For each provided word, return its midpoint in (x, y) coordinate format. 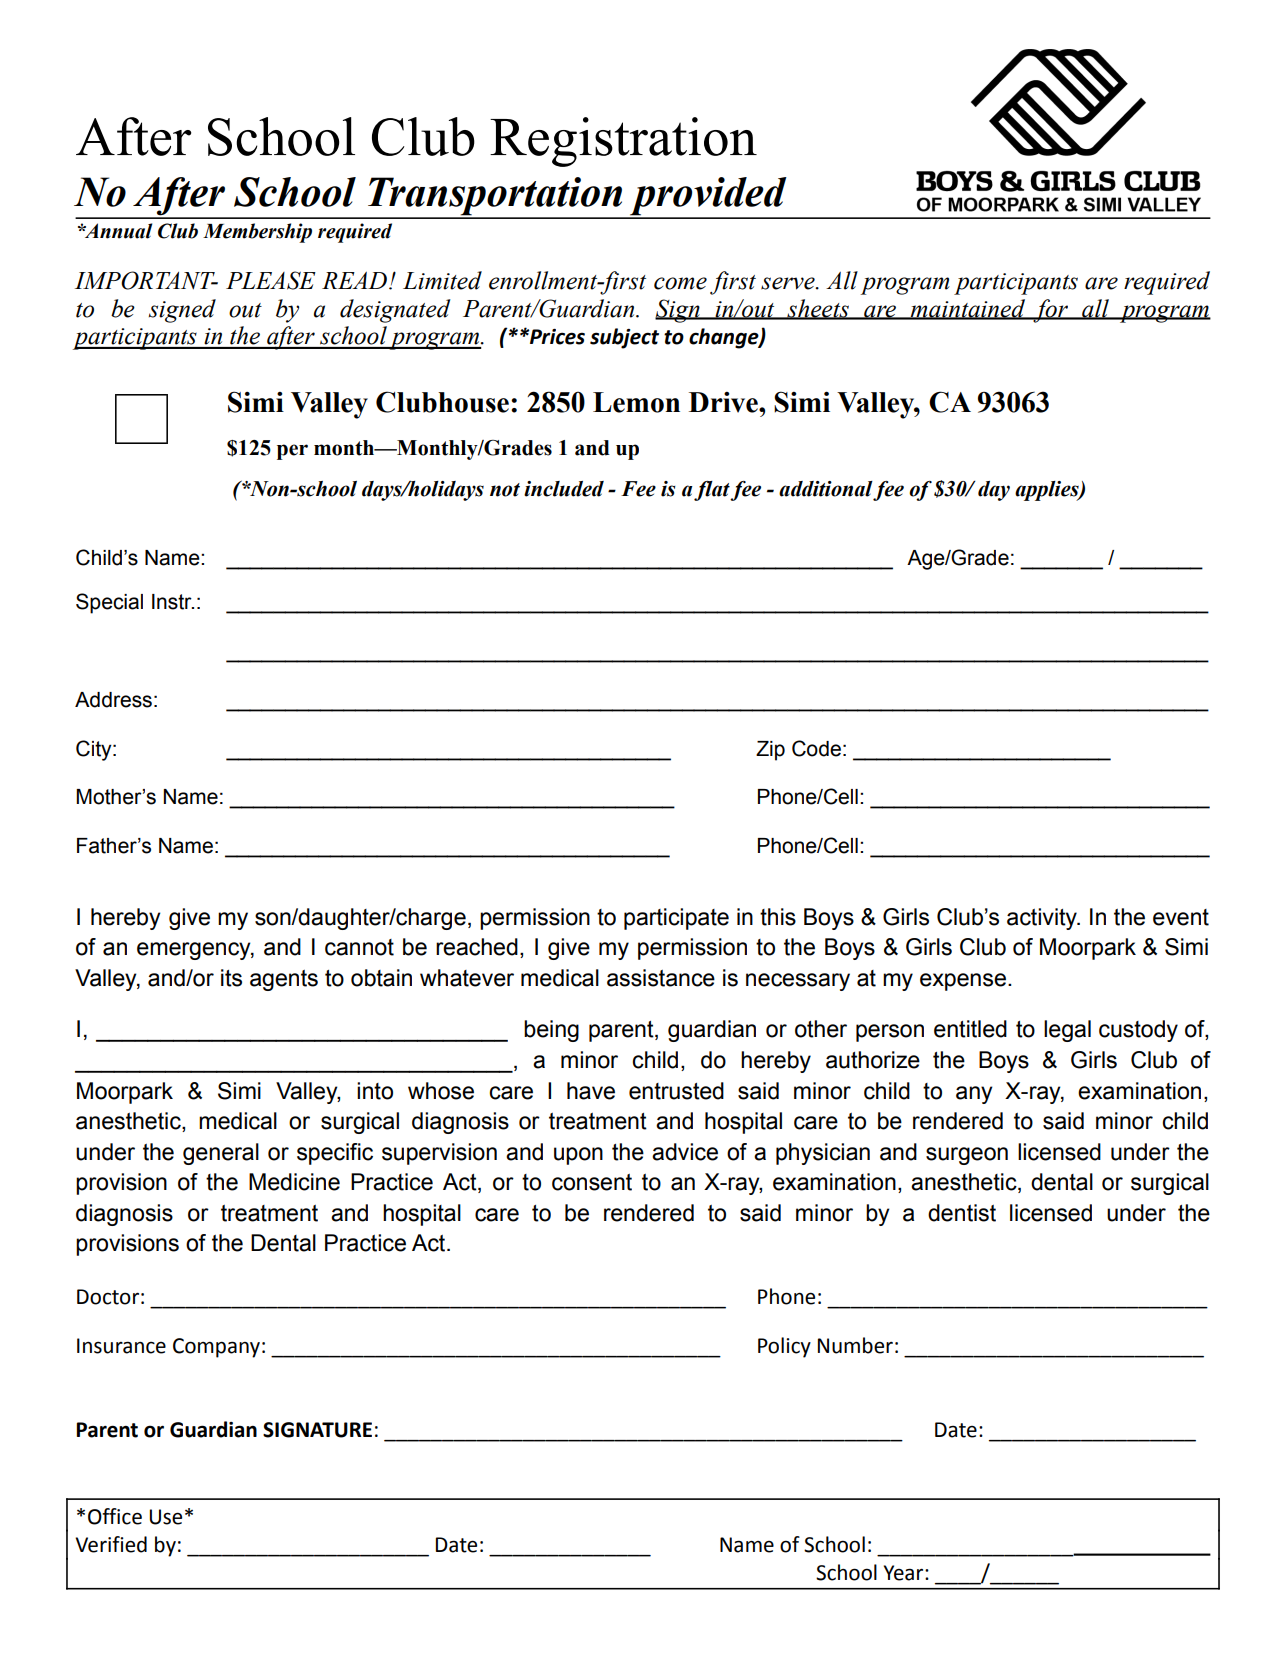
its (231, 978)
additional (826, 489)
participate (676, 919)
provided (708, 197)
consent (592, 1182)
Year (905, 1573)
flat (712, 491)
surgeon (967, 1156)
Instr (173, 602)
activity (1043, 919)
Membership (257, 233)
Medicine (294, 1182)
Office (115, 1516)
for (1051, 311)
